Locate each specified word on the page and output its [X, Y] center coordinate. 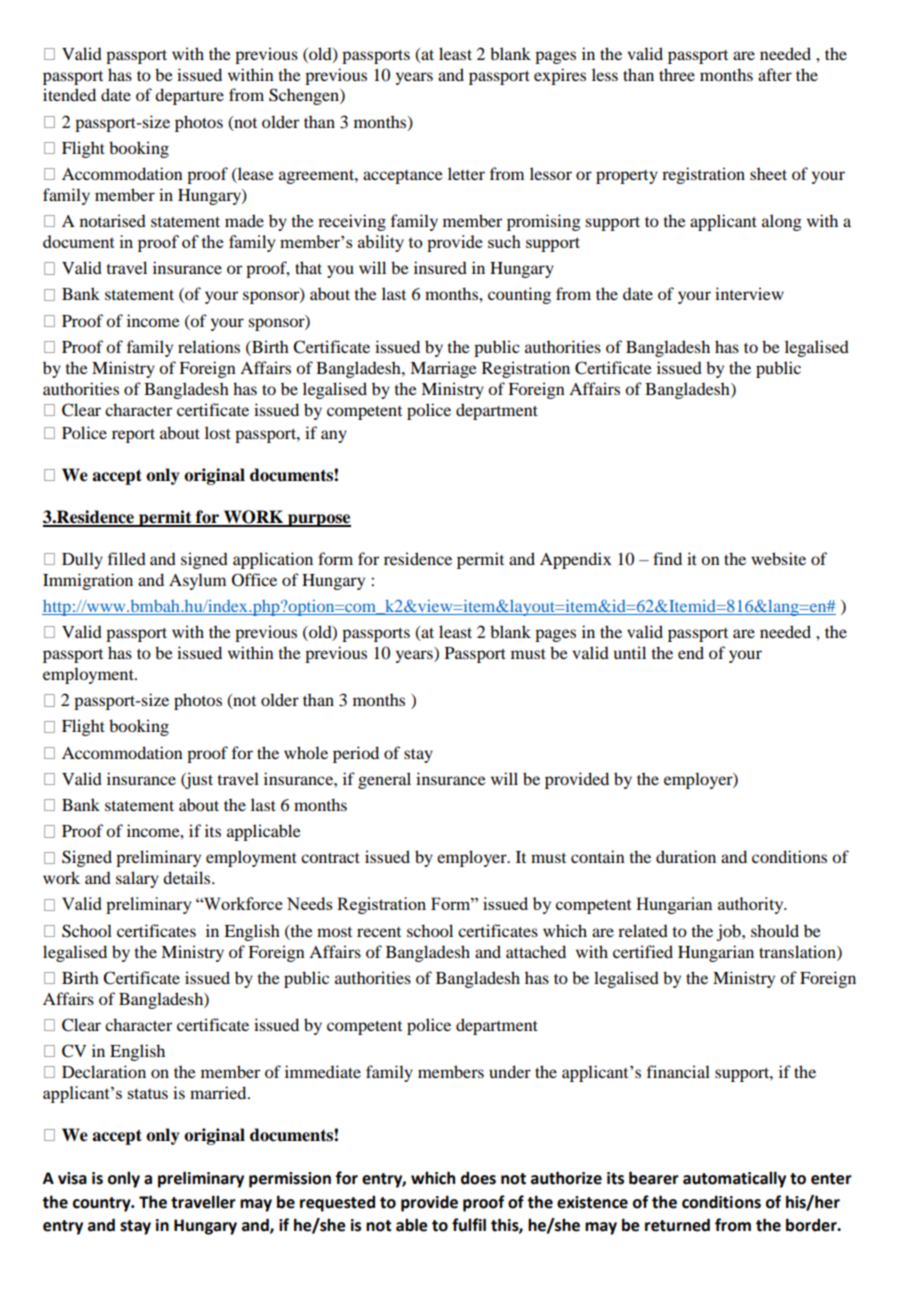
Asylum [197, 581]
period [356, 754]
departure [189, 96]
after [775, 74]
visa [72, 1178]
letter [466, 173]
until [630, 652]
